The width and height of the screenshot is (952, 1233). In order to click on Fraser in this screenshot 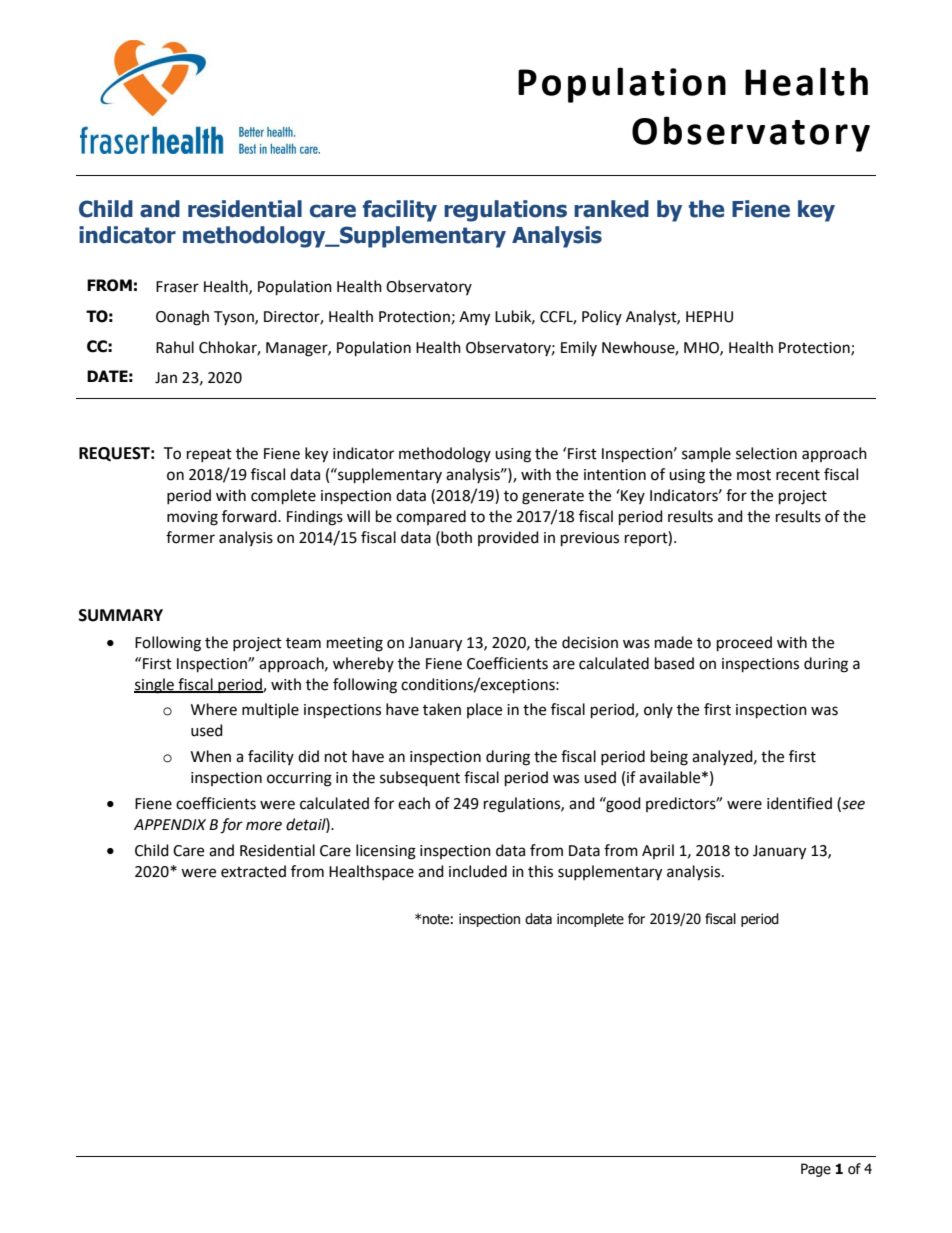, I will do `click(177, 287)`.
